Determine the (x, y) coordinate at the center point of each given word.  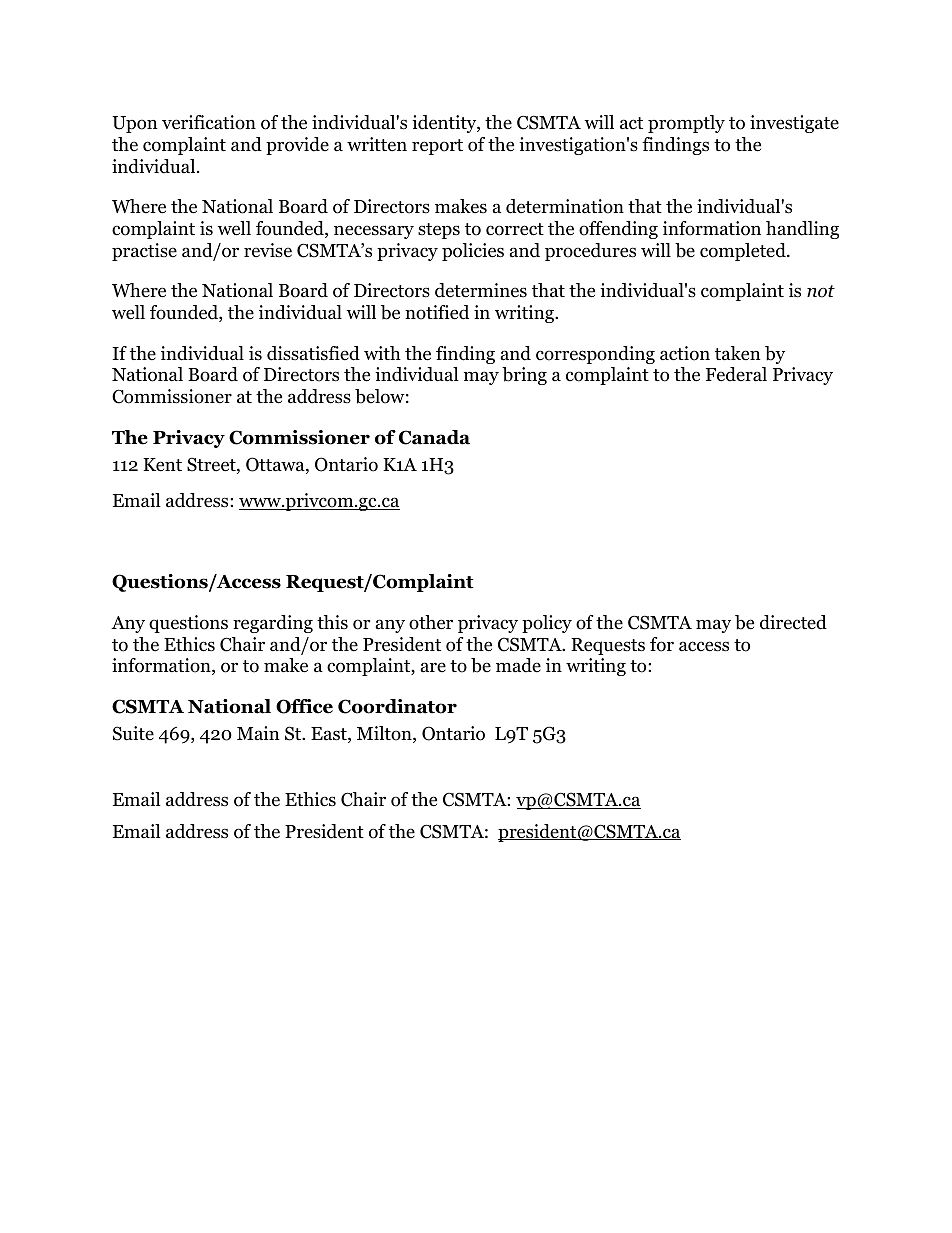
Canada (434, 437)
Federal (736, 374)
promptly (686, 124)
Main (258, 733)
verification (209, 122)
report (437, 147)
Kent (162, 465)
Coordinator (397, 706)
